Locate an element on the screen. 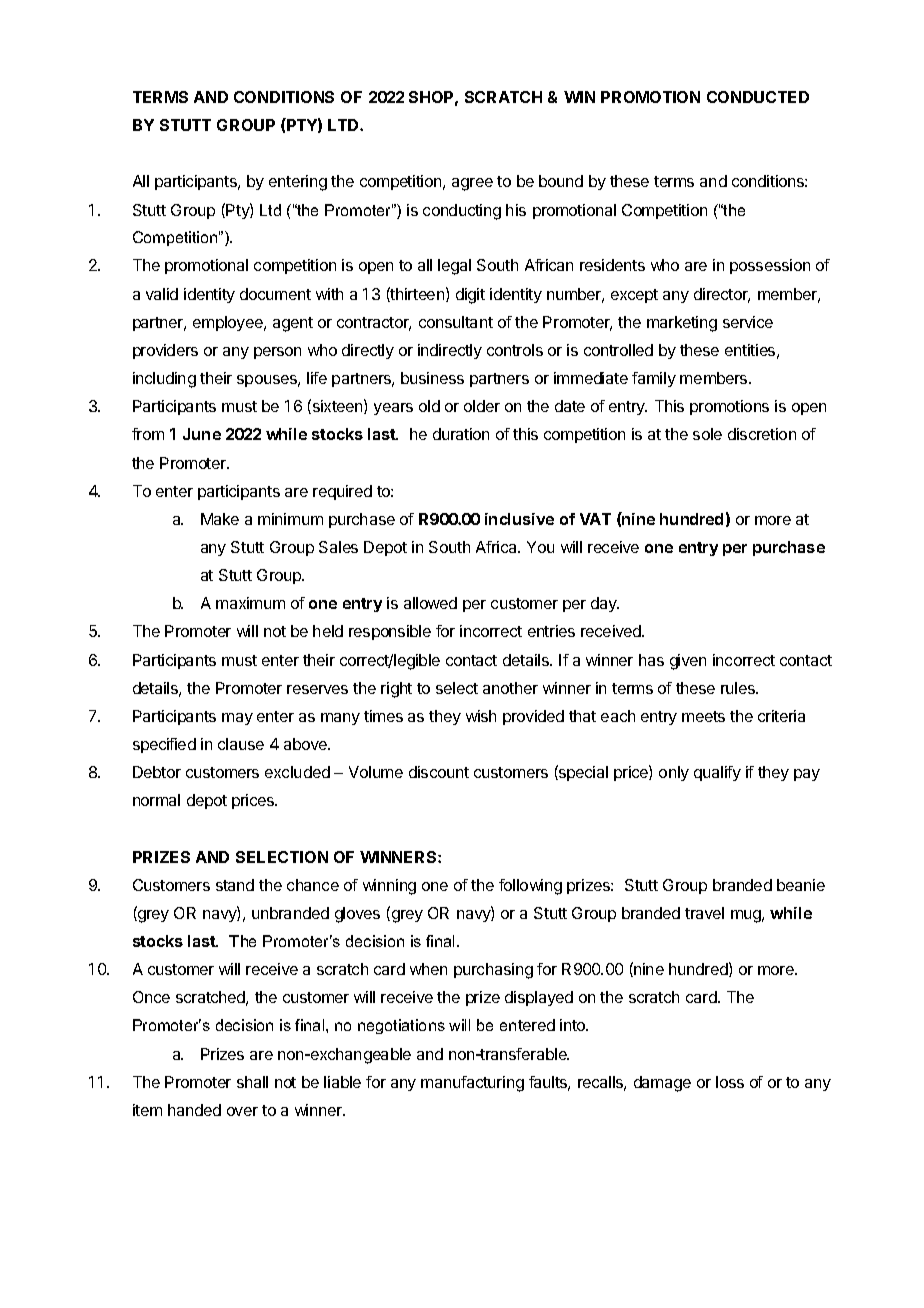 The width and height of the screenshot is (924, 1308). CONDUCTED is located at coordinates (758, 97).
